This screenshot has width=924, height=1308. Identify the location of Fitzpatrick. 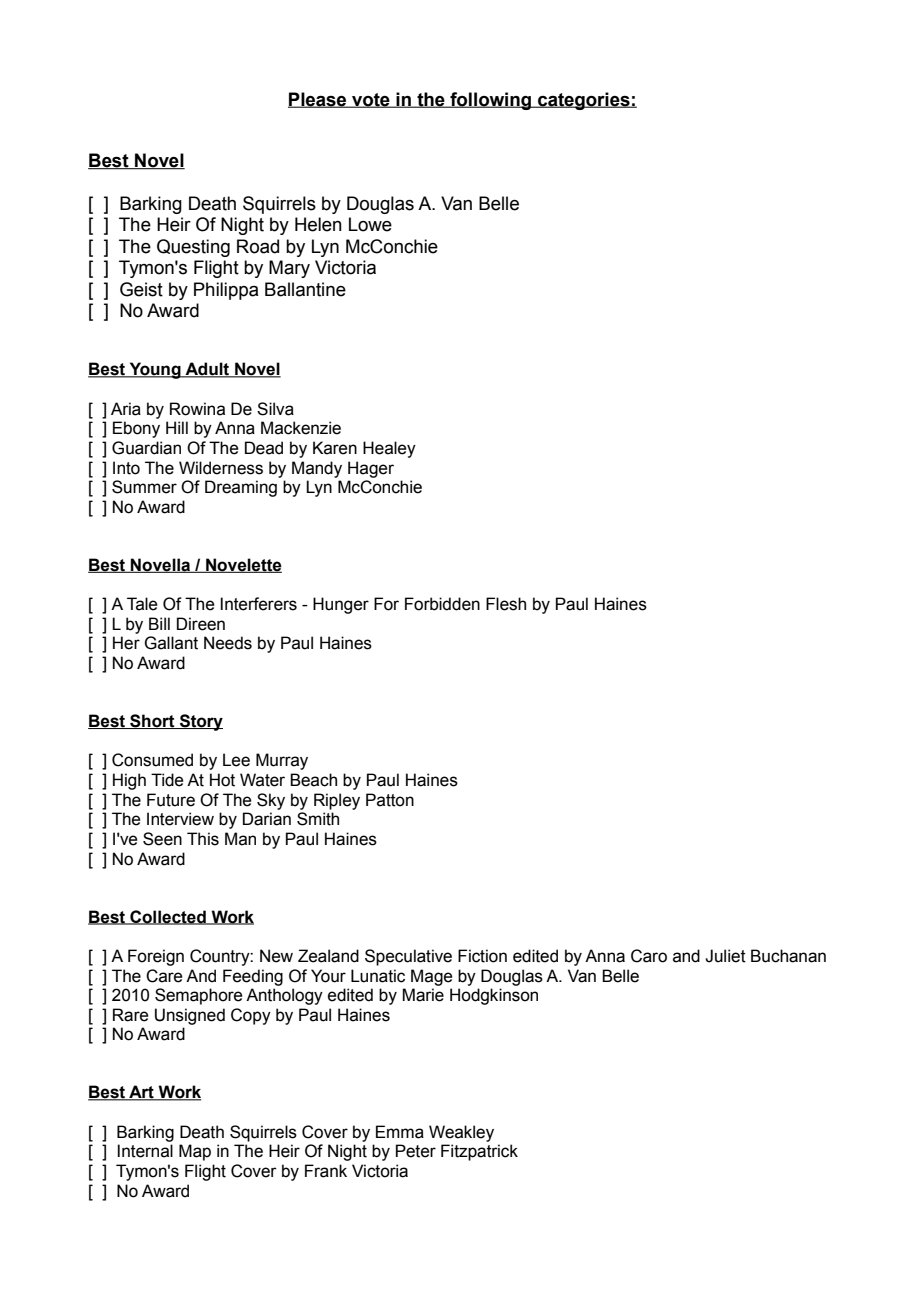
(479, 1152).
